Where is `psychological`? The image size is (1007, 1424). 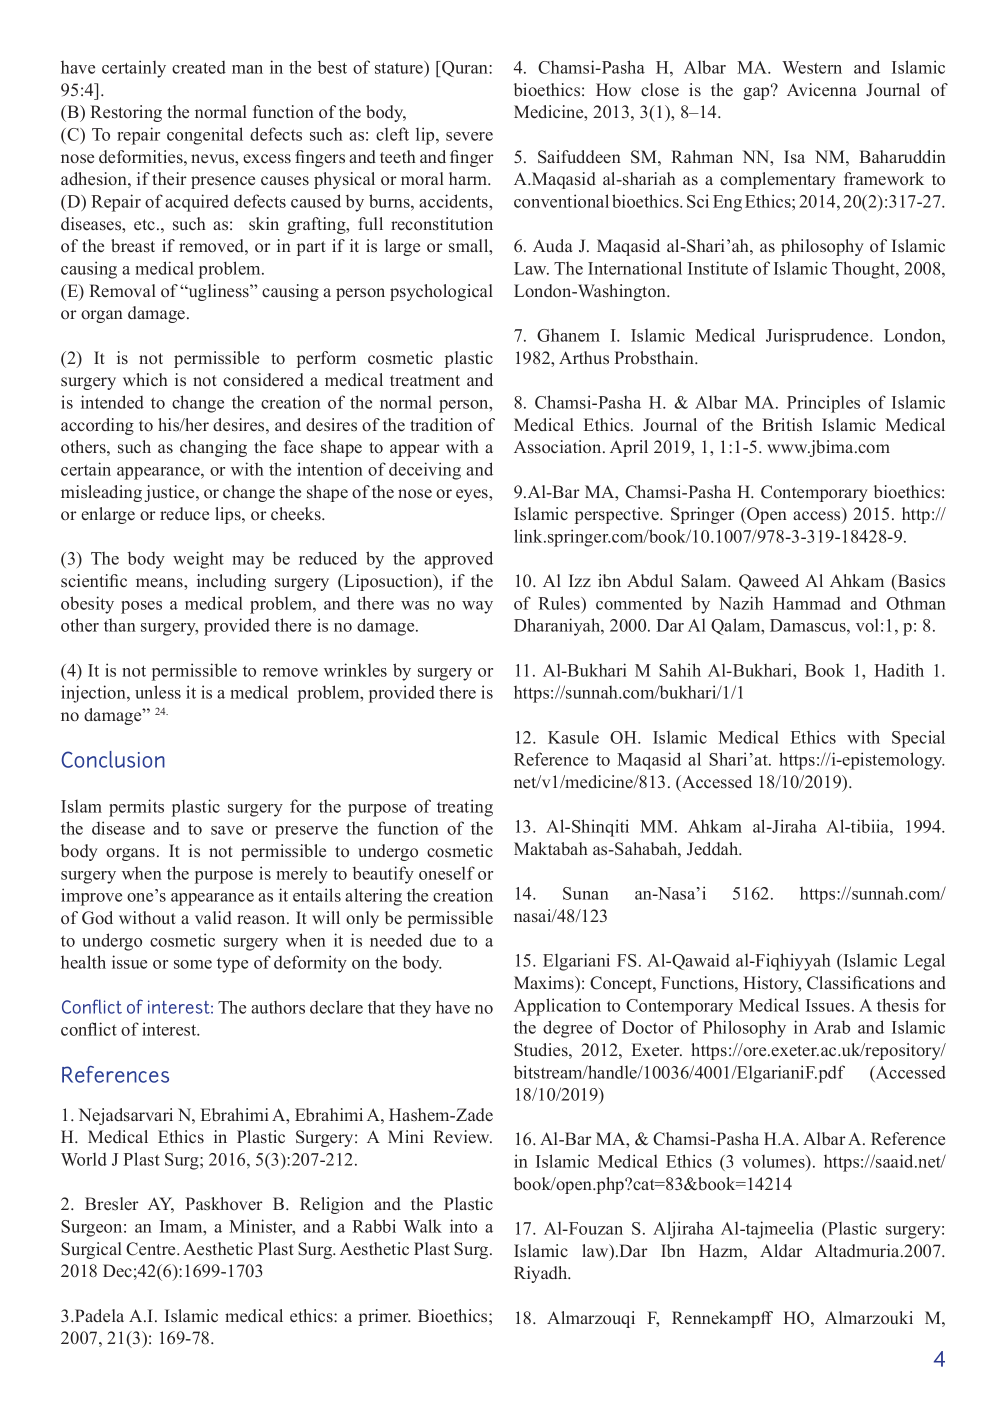
psychological is located at coordinates (441, 292).
